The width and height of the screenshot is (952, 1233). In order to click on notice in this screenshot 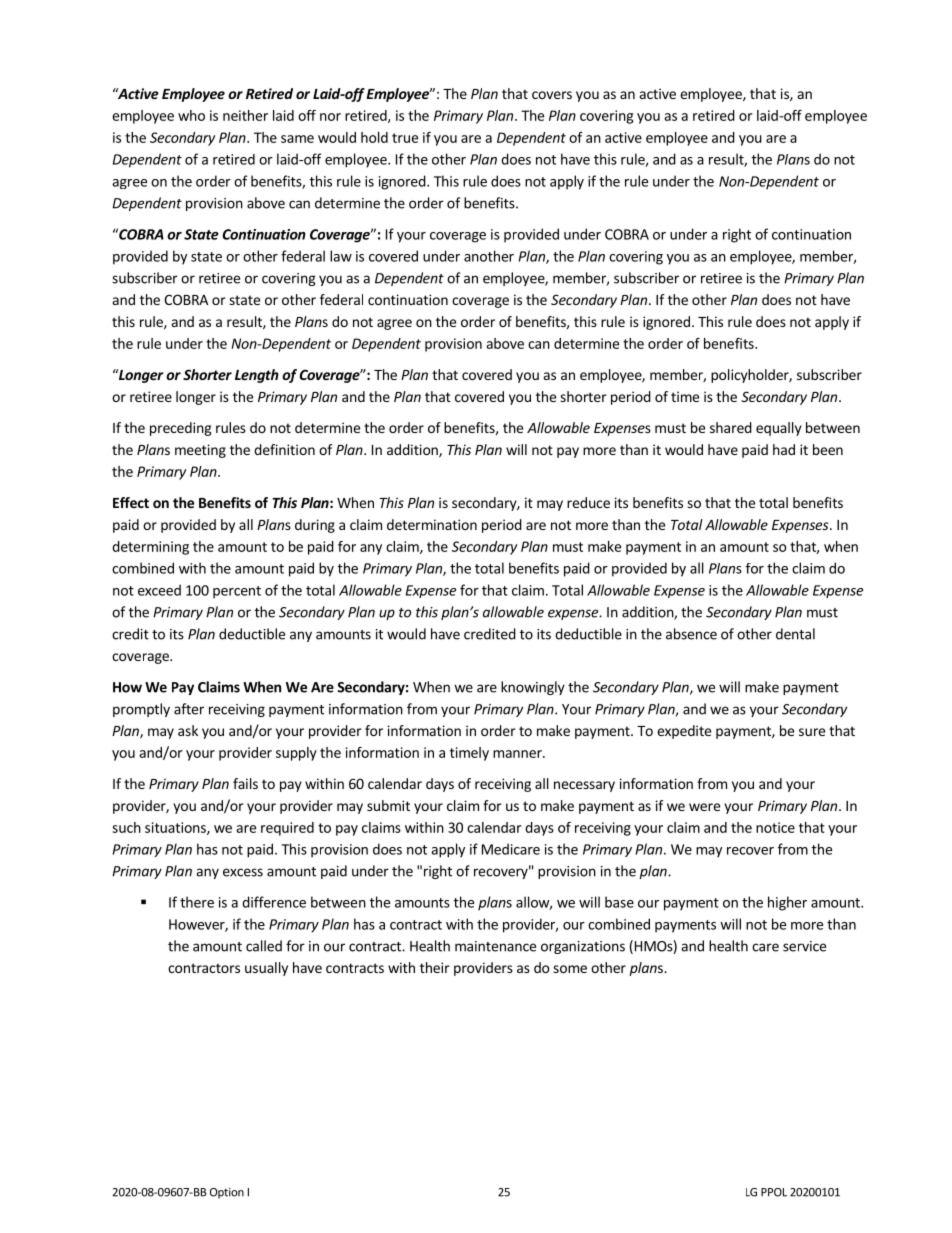, I will do `click(775, 827)`.
